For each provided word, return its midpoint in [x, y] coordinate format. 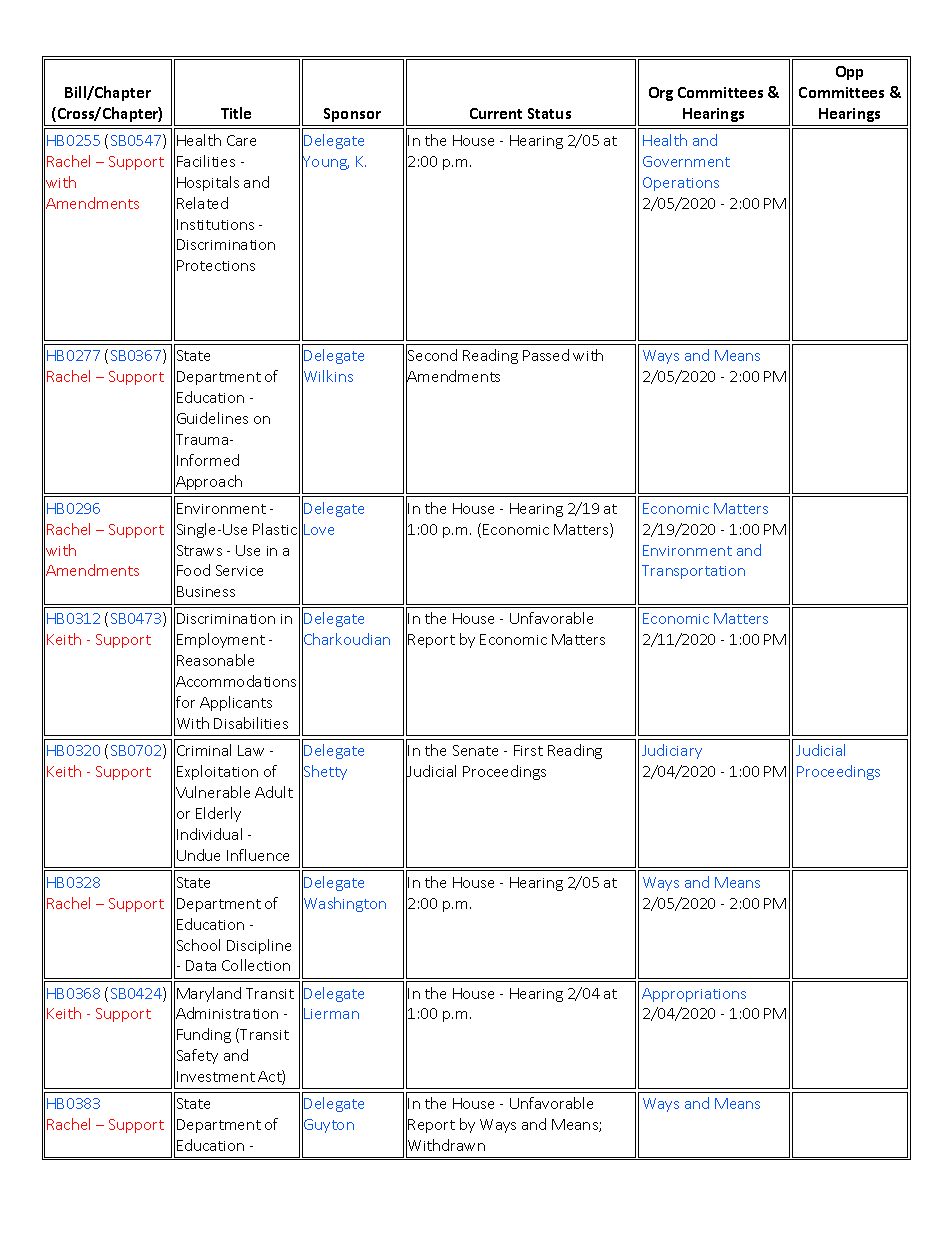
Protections [216, 265]
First [528, 750]
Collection [256, 965]
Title [236, 113]
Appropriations [694, 995]
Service [239, 570]
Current [496, 113]
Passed [546, 355]
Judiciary [672, 751]
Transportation [693, 572]
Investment [216, 1076]
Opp [849, 73]
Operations [681, 184]
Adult [274, 792]
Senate [475, 750]
